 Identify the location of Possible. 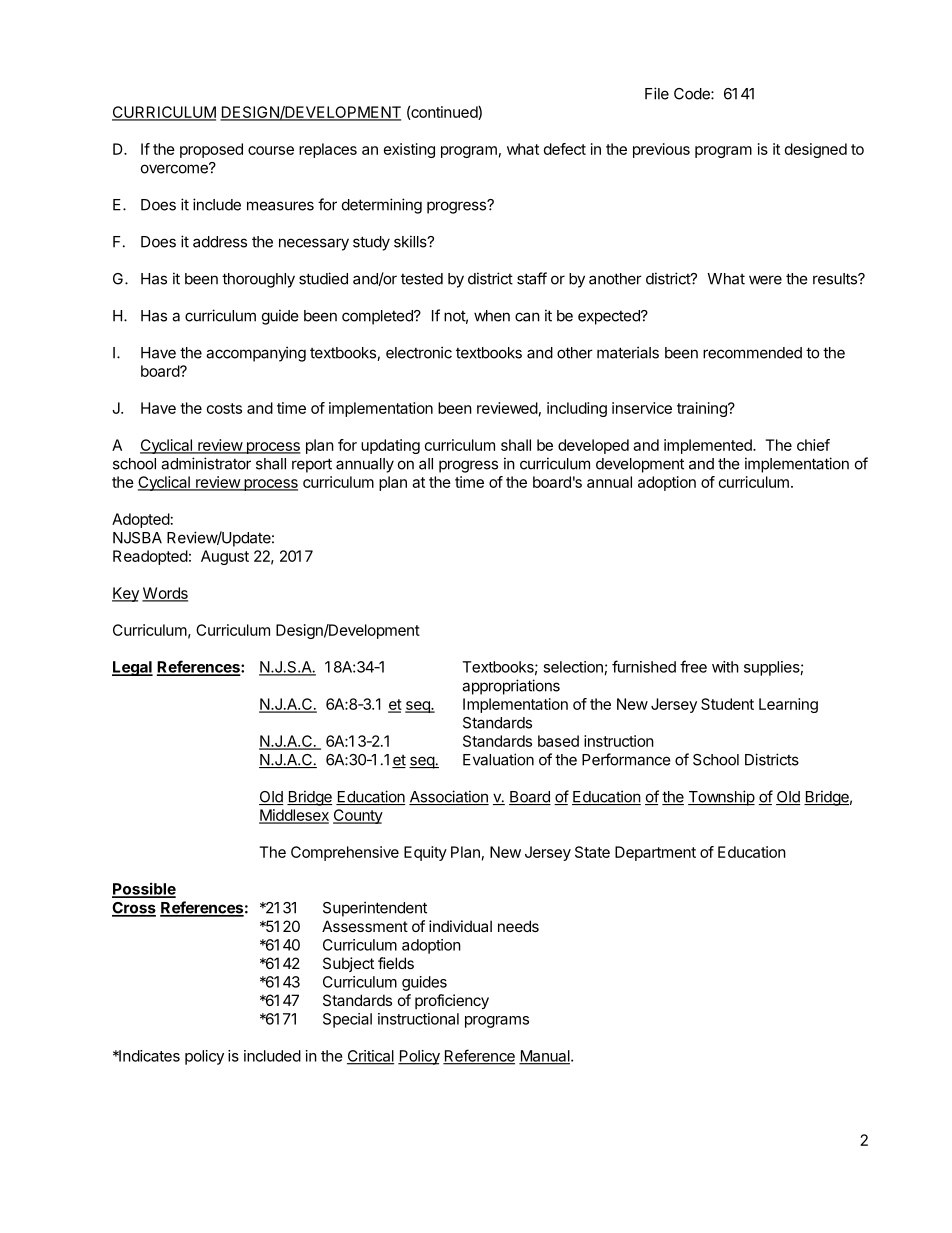
(144, 889).
